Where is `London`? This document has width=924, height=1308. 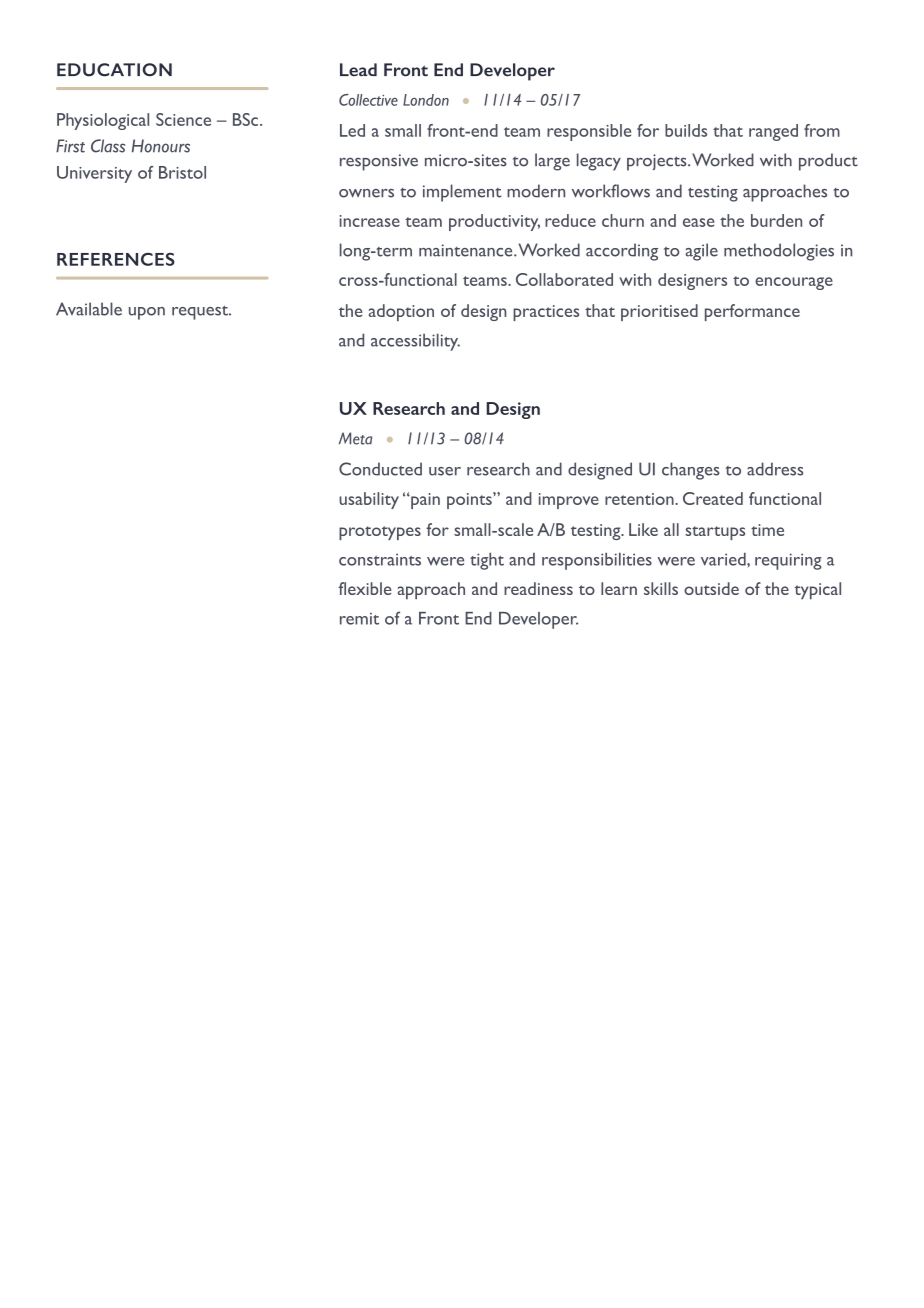
London is located at coordinates (426, 100).
